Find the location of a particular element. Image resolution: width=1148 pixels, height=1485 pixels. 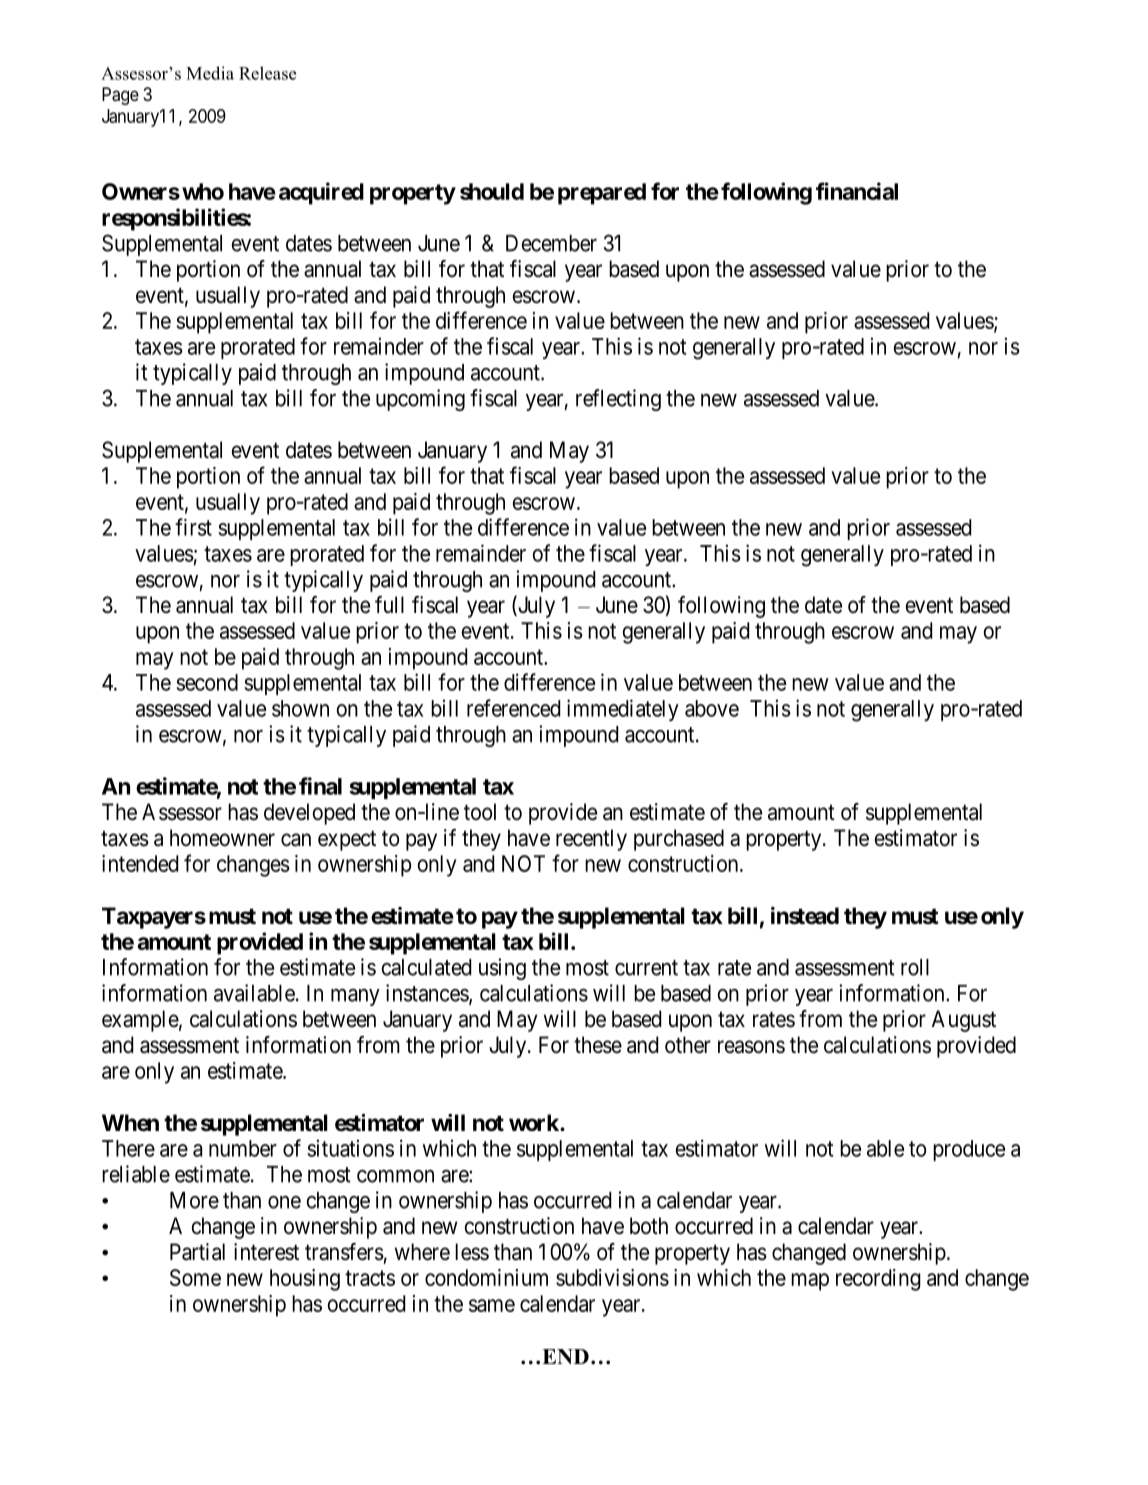

second is located at coordinates (207, 682).
